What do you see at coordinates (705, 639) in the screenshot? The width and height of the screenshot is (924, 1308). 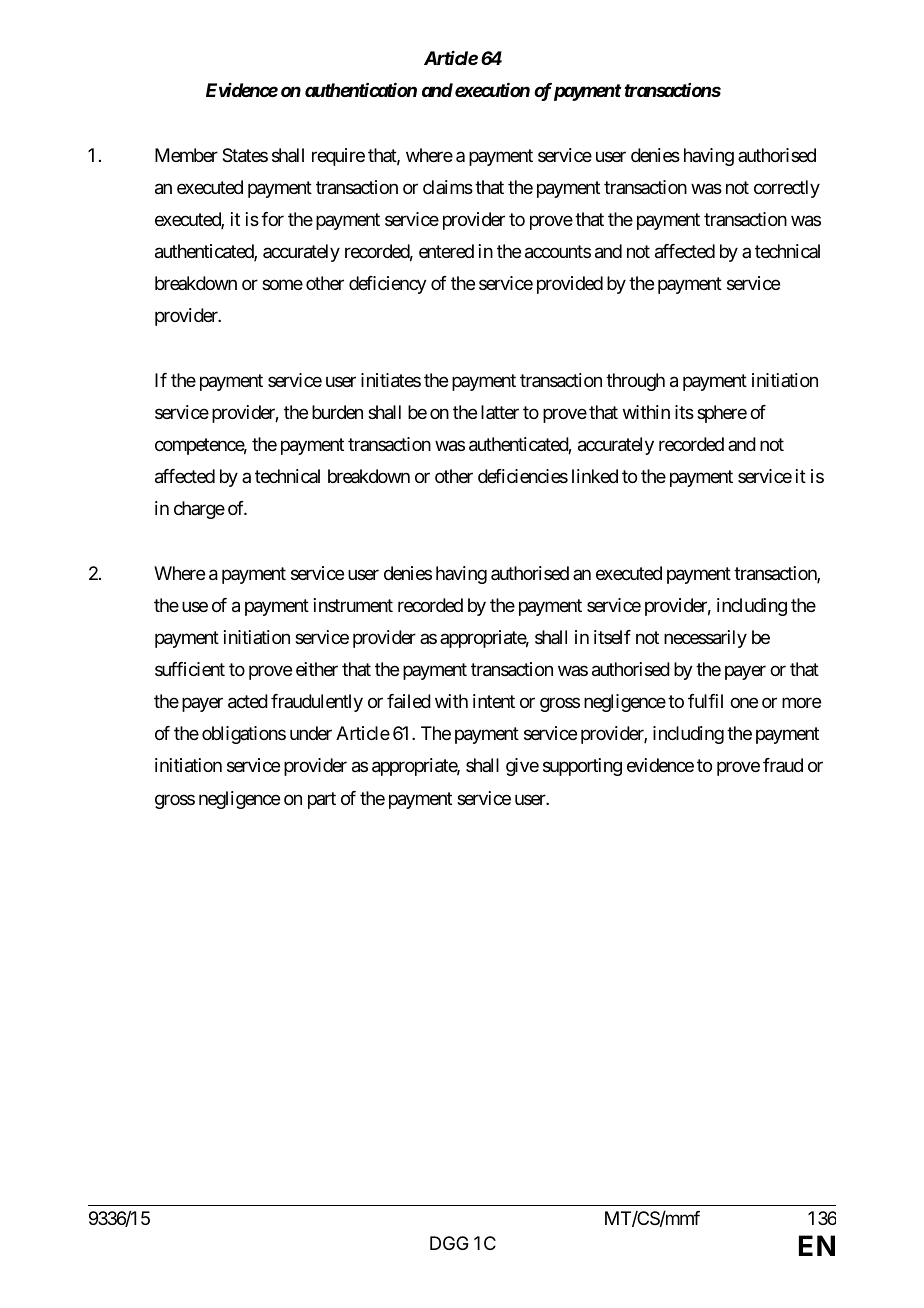 I see `necessarily` at bounding box center [705, 639].
